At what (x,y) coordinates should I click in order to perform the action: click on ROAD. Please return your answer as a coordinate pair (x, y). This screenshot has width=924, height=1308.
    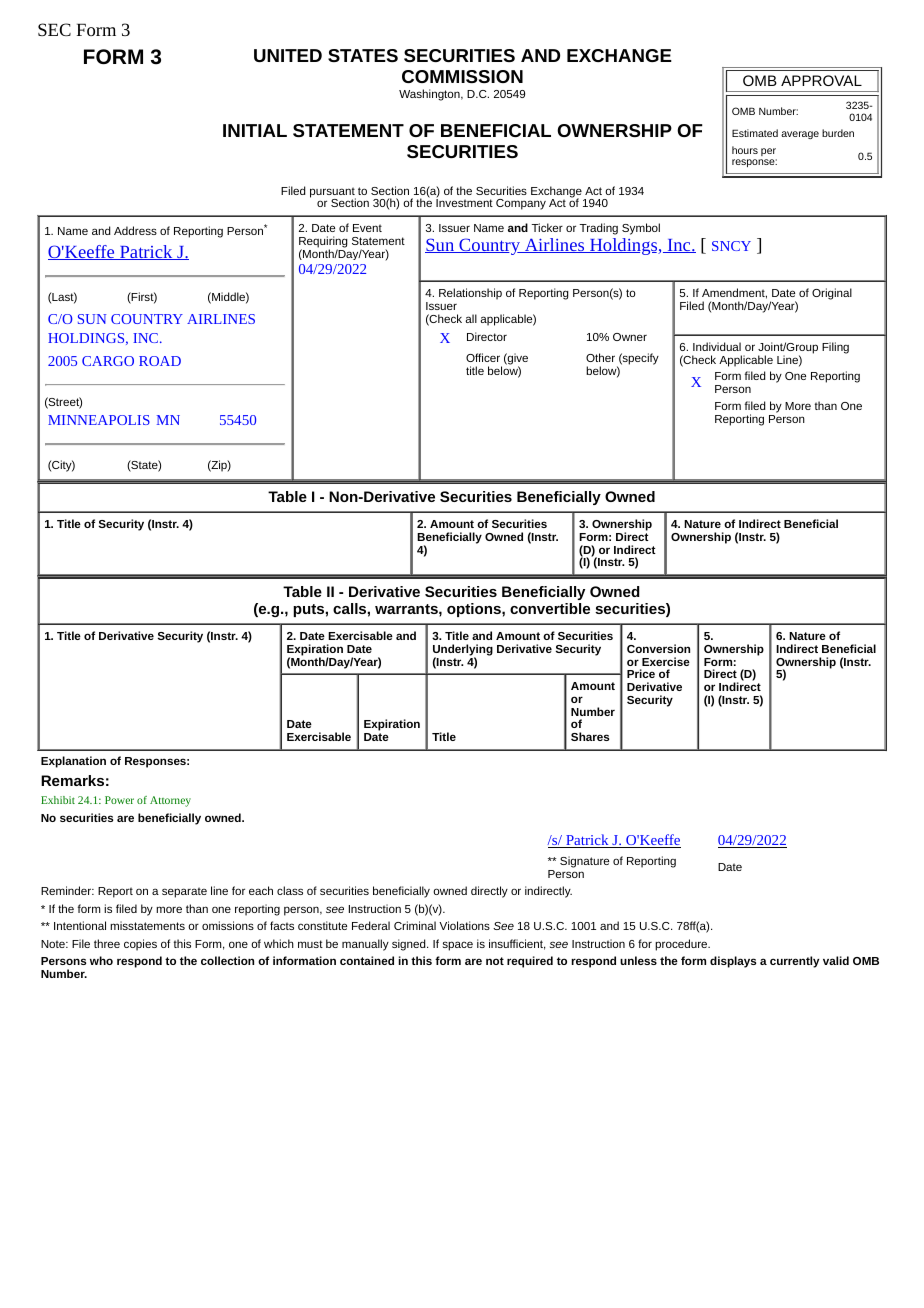
    Looking at the image, I should click on (160, 361).
